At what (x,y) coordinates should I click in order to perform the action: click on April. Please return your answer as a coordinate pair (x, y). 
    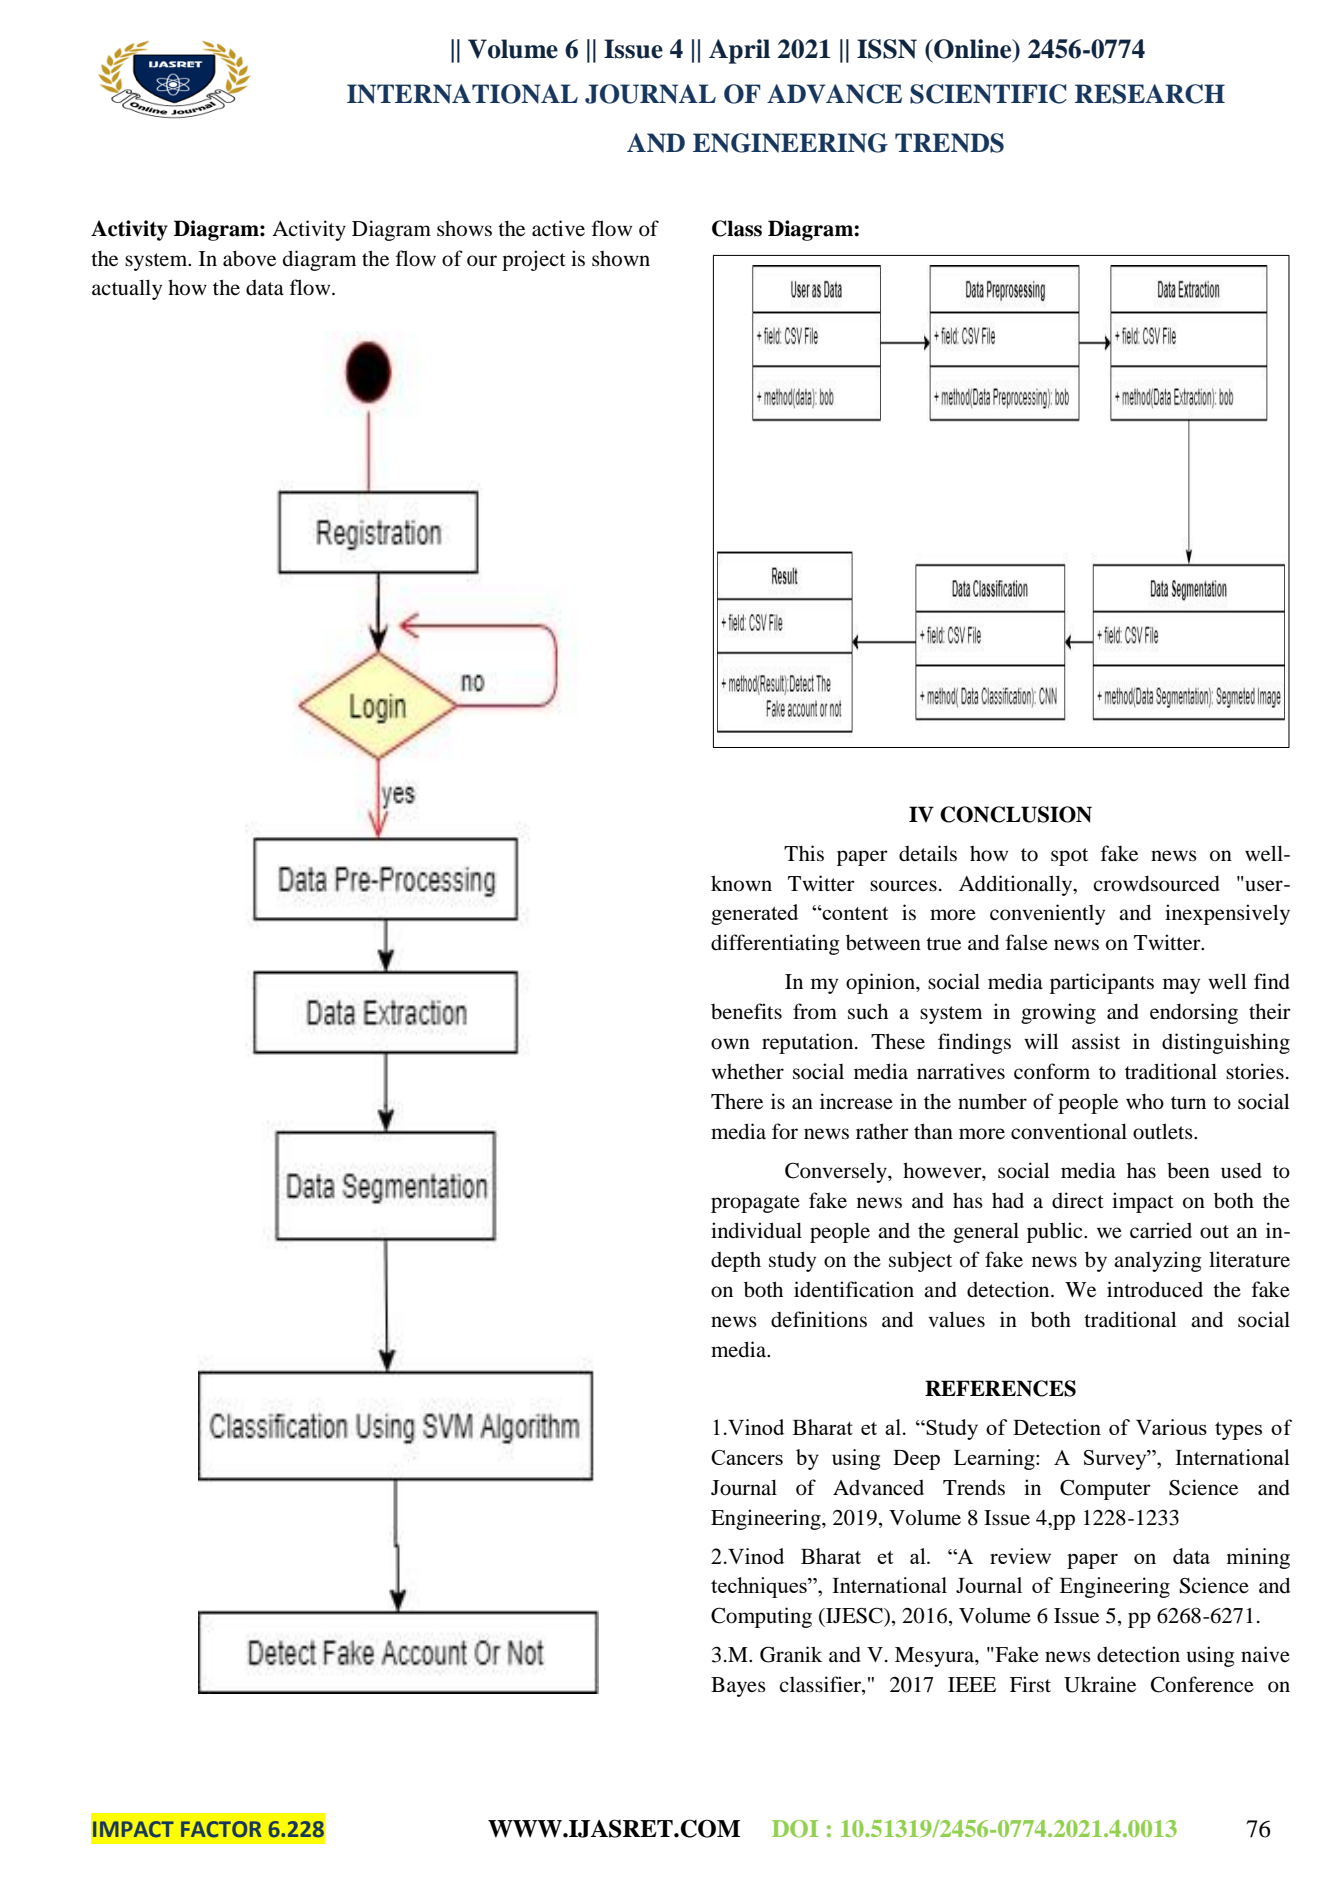
    Looking at the image, I should click on (739, 51).
